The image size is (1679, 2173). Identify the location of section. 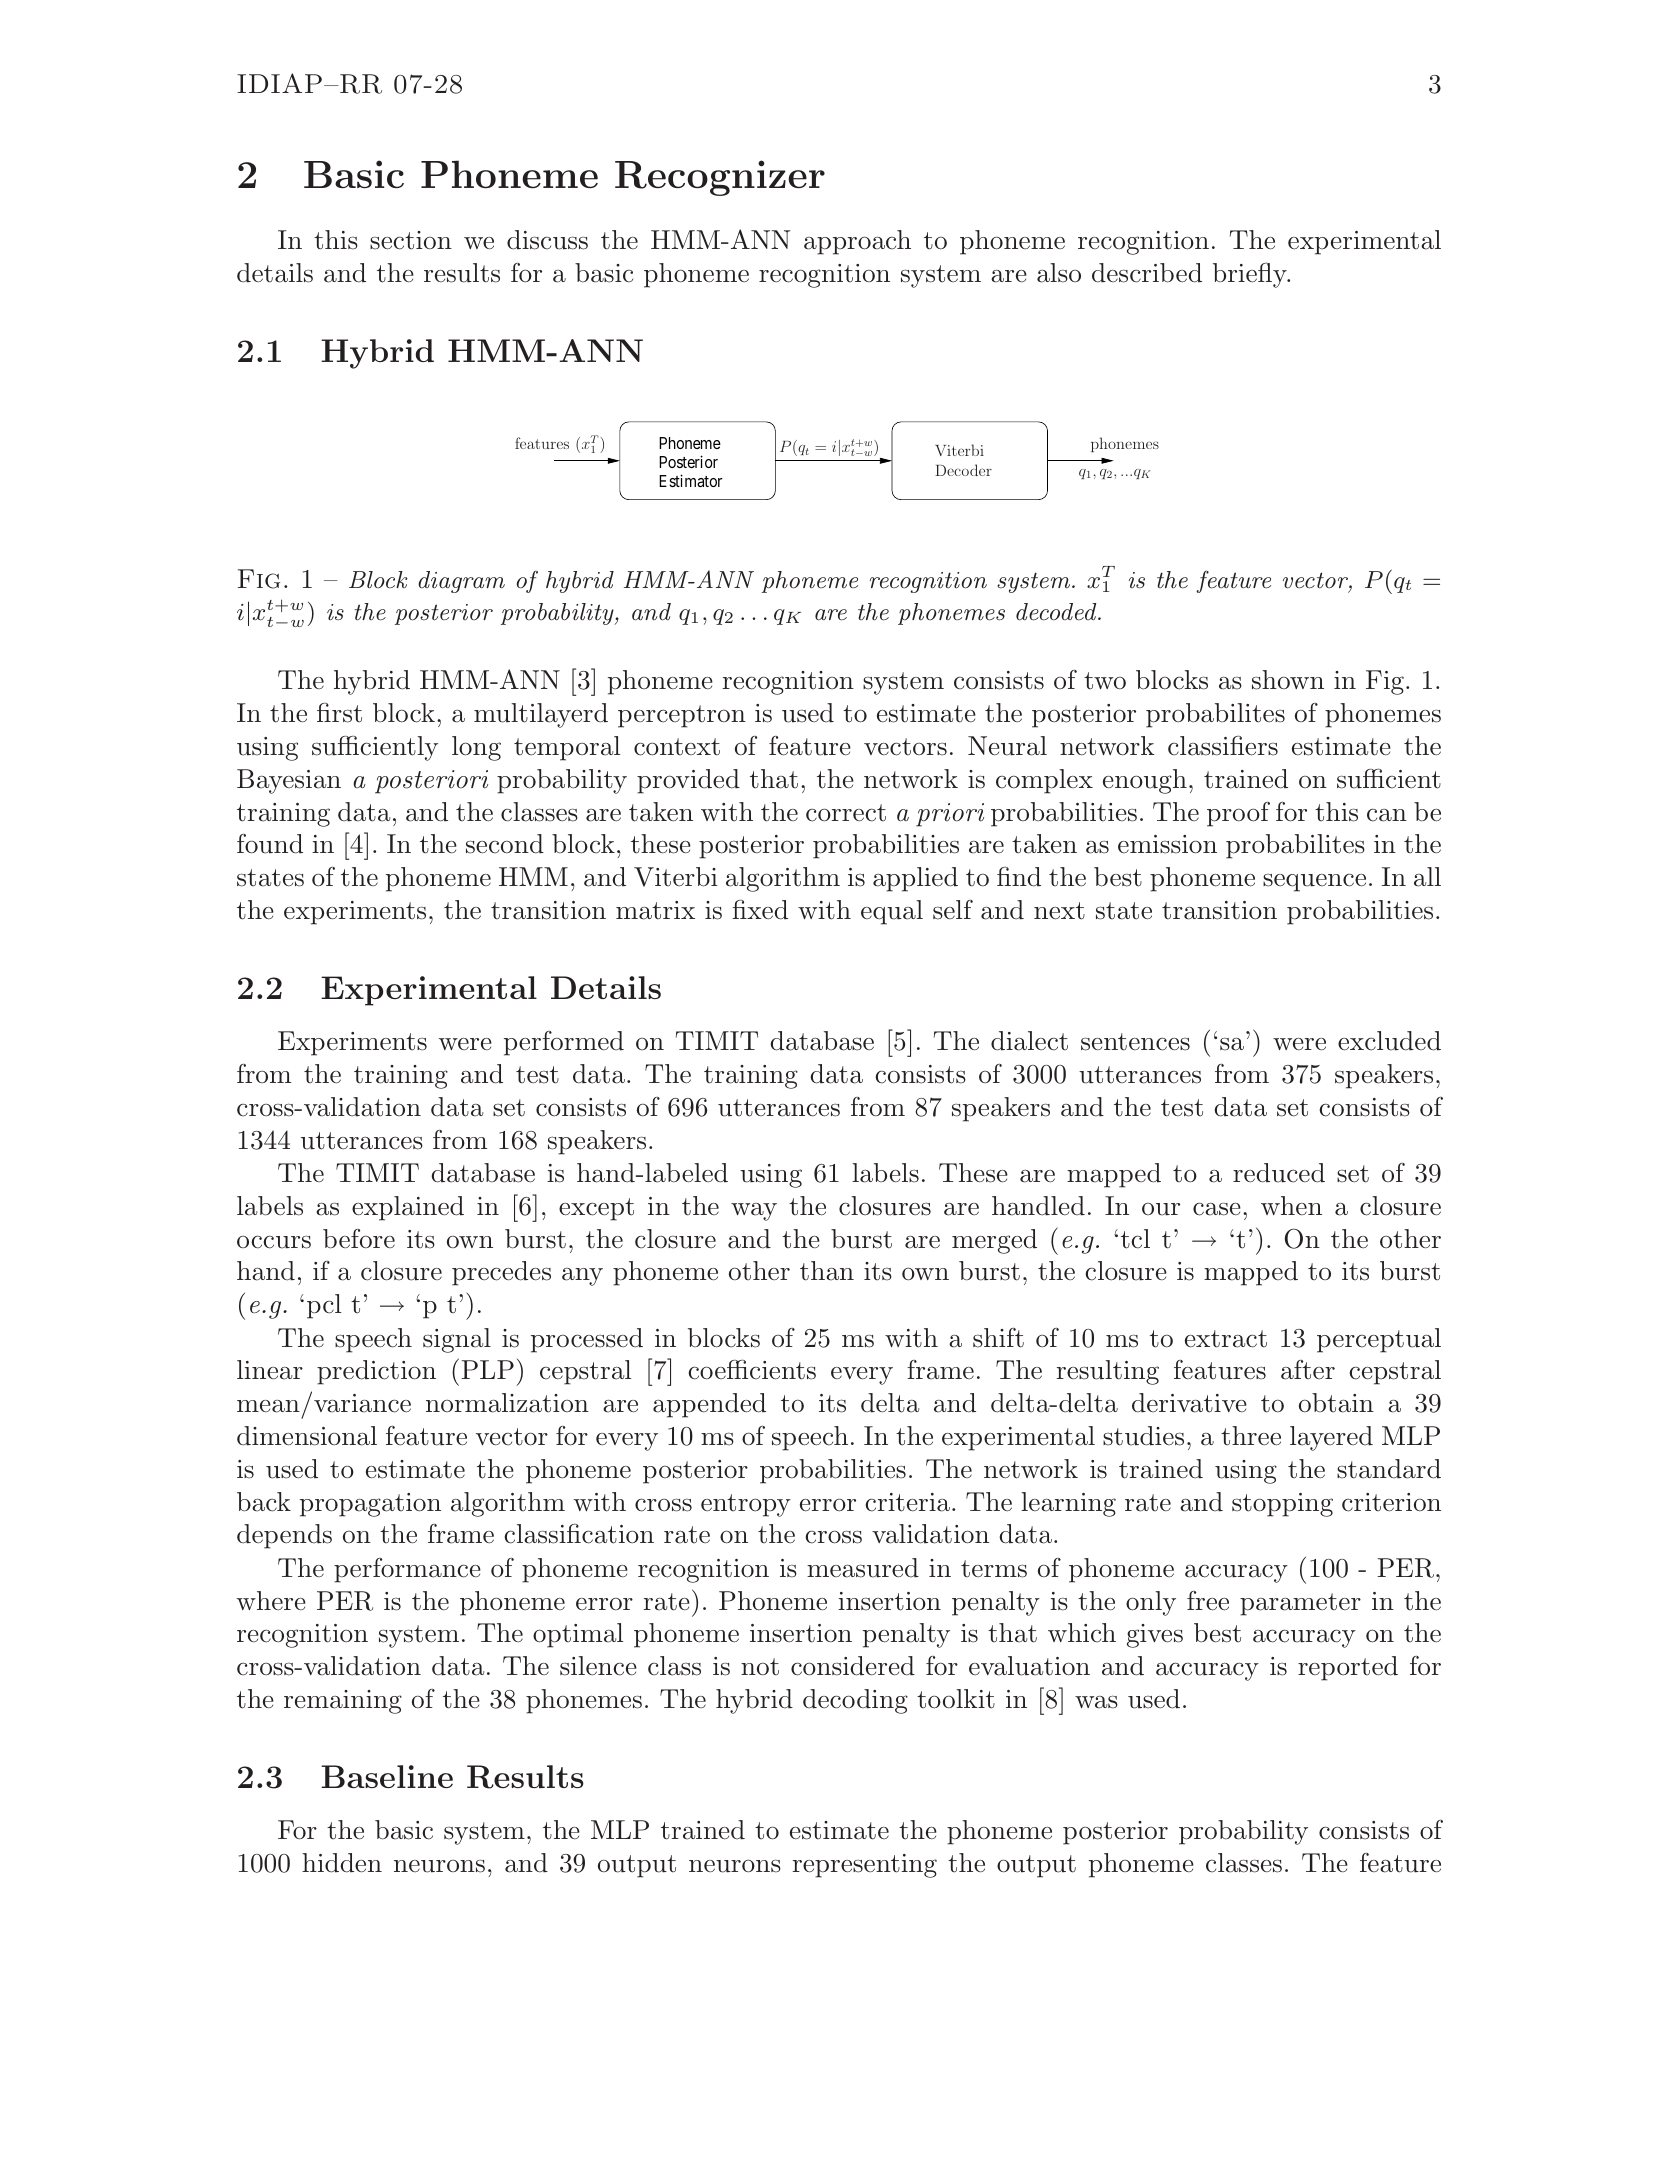
(411, 240).
